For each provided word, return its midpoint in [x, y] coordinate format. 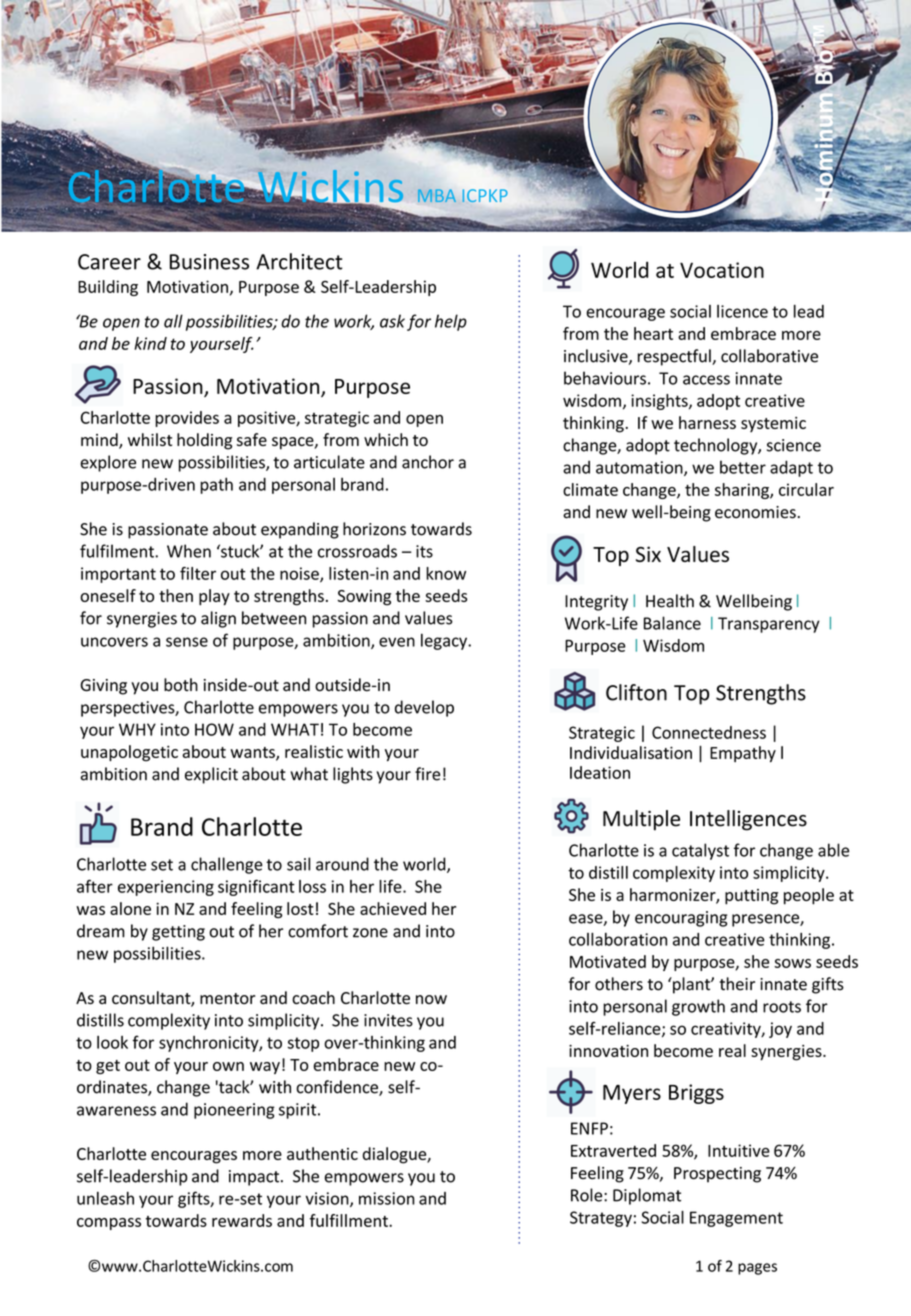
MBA [437, 195]
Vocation [722, 270]
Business [209, 262]
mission [387, 1198]
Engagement [736, 1219]
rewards [242, 1220]
